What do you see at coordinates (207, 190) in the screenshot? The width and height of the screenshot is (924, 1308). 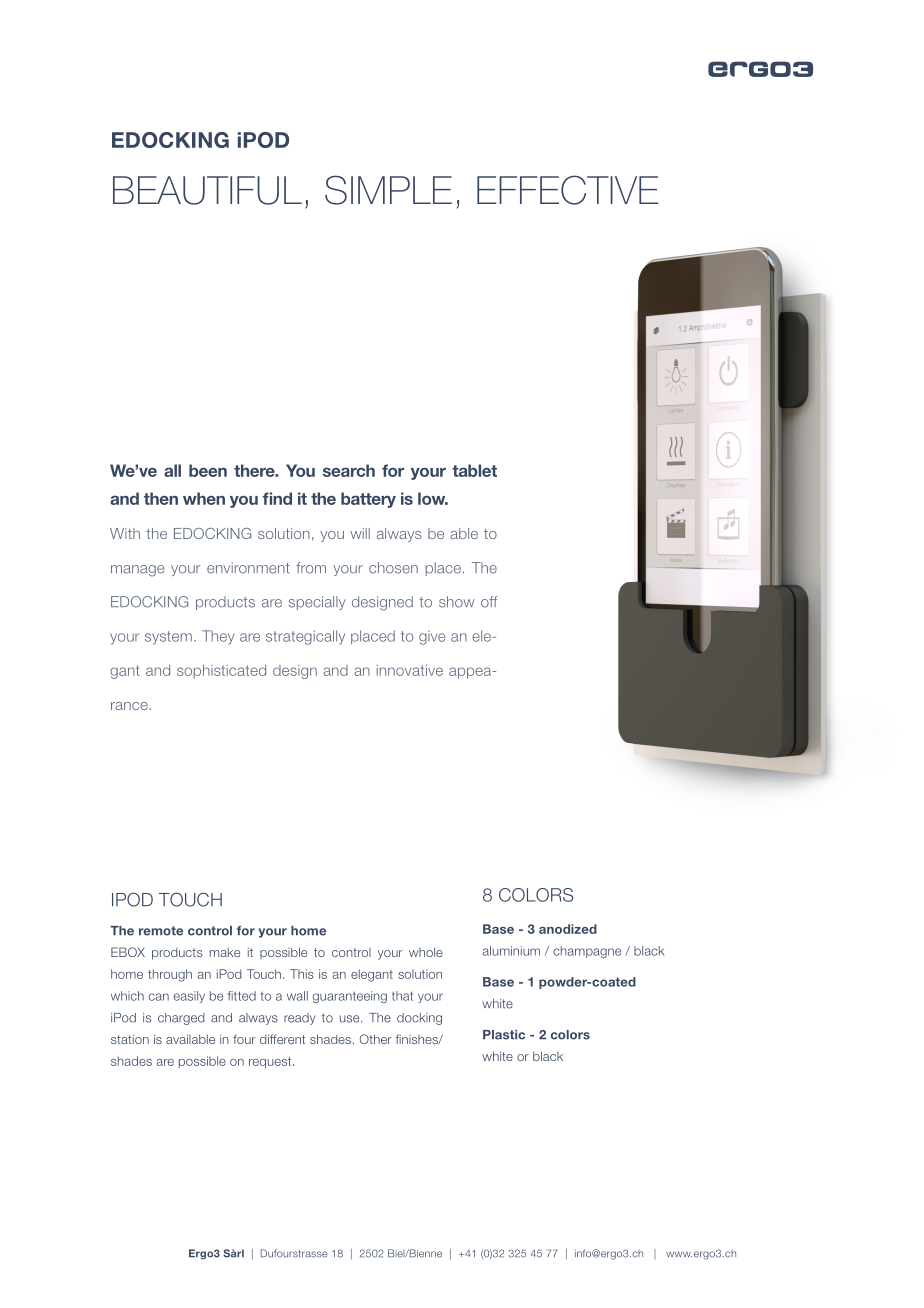 I see `BEAUTIFUL` at bounding box center [207, 190].
